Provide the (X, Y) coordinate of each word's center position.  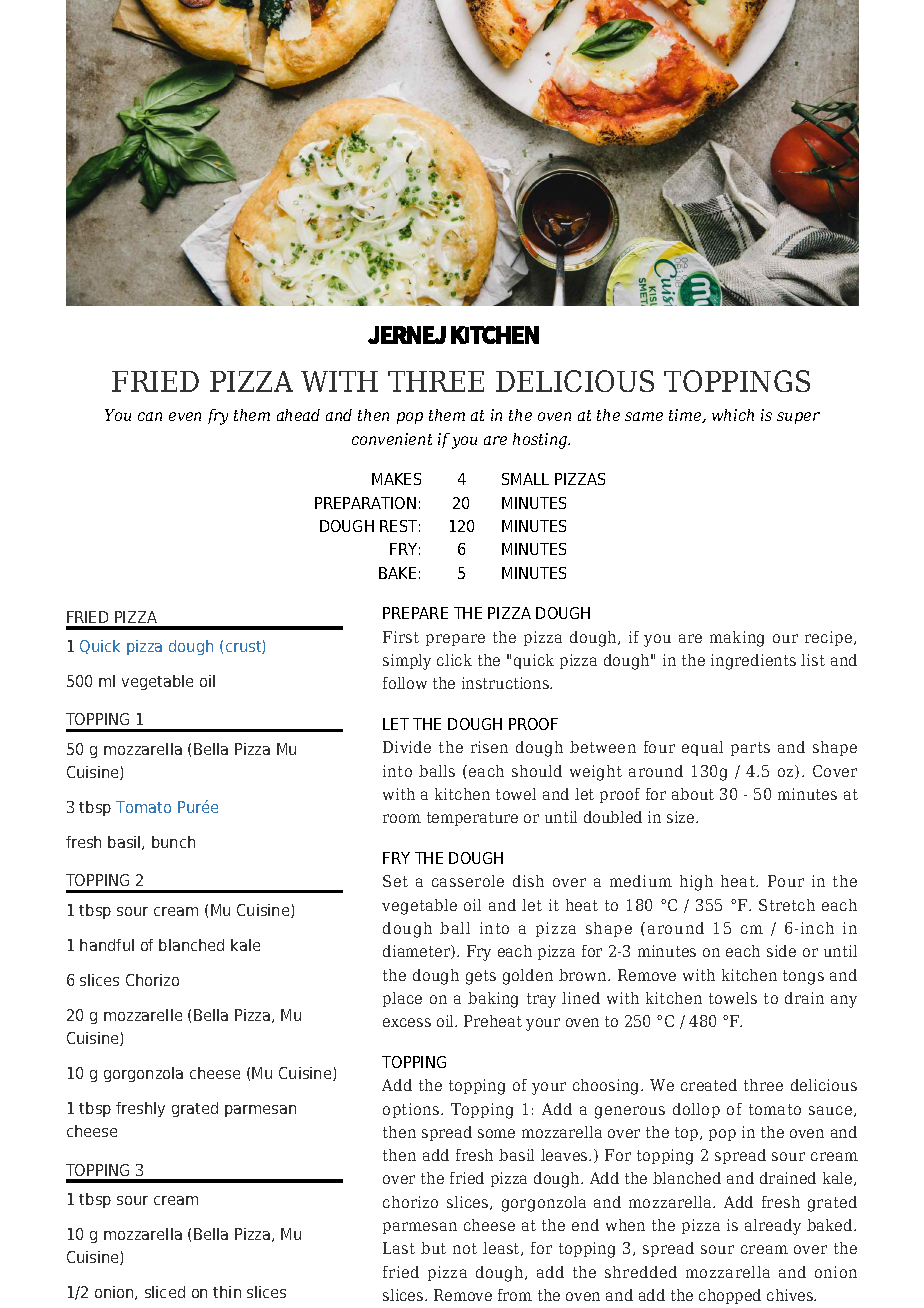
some (496, 1133)
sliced (165, 1292)
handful (107, 945)
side (781, 951)
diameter (418, 952)
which (733, 415)
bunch (173, 842)
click (454, 660)
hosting (541, 441)
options (412, 1110)
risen (489, 747)
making (737, 639)
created (709, 1085)
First (401, 637)
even (185, 416)
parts (750, 749)
